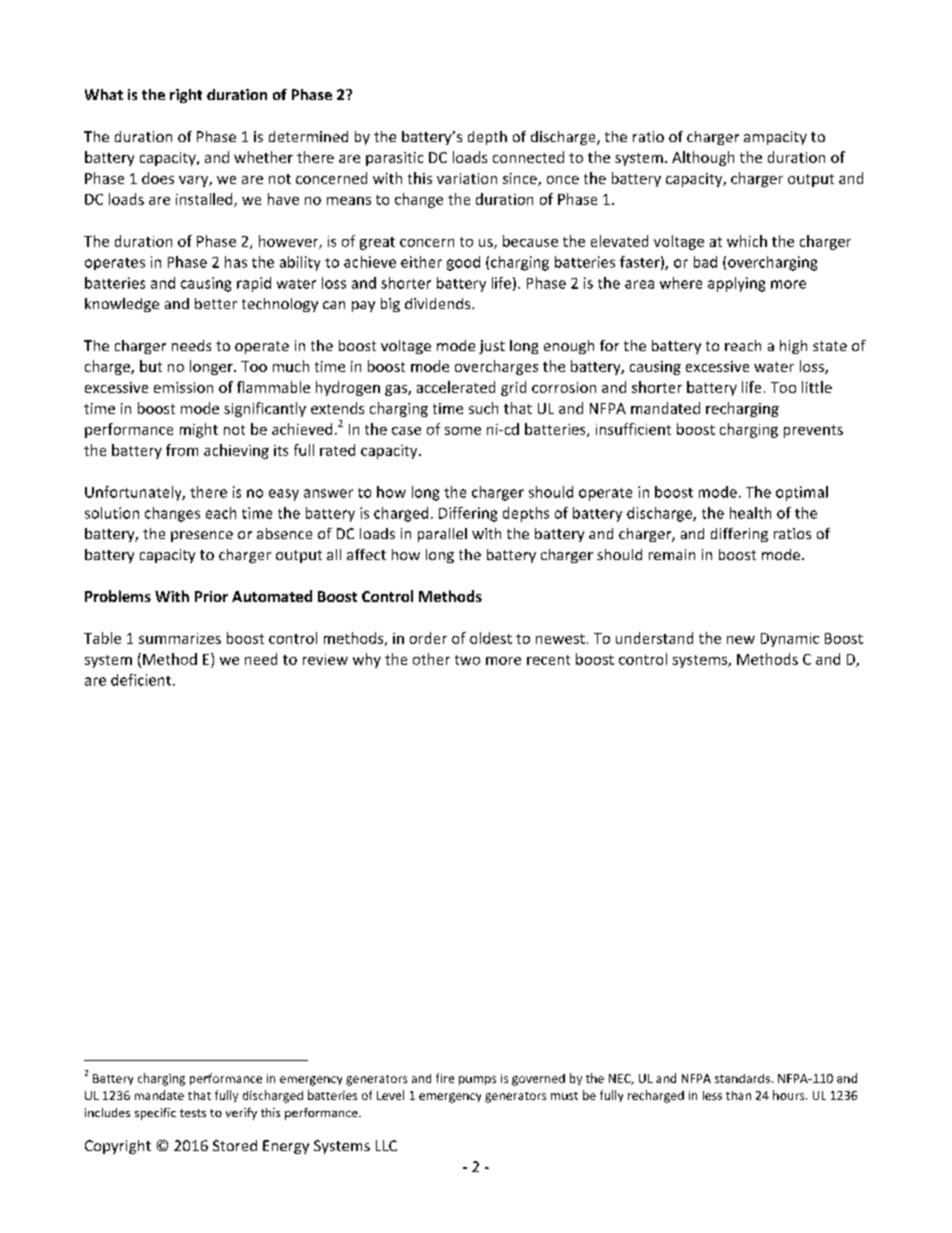  What do you see at coordinates (491, 638) in the document?
I see `oldest` at bounding box center [491, 638].
